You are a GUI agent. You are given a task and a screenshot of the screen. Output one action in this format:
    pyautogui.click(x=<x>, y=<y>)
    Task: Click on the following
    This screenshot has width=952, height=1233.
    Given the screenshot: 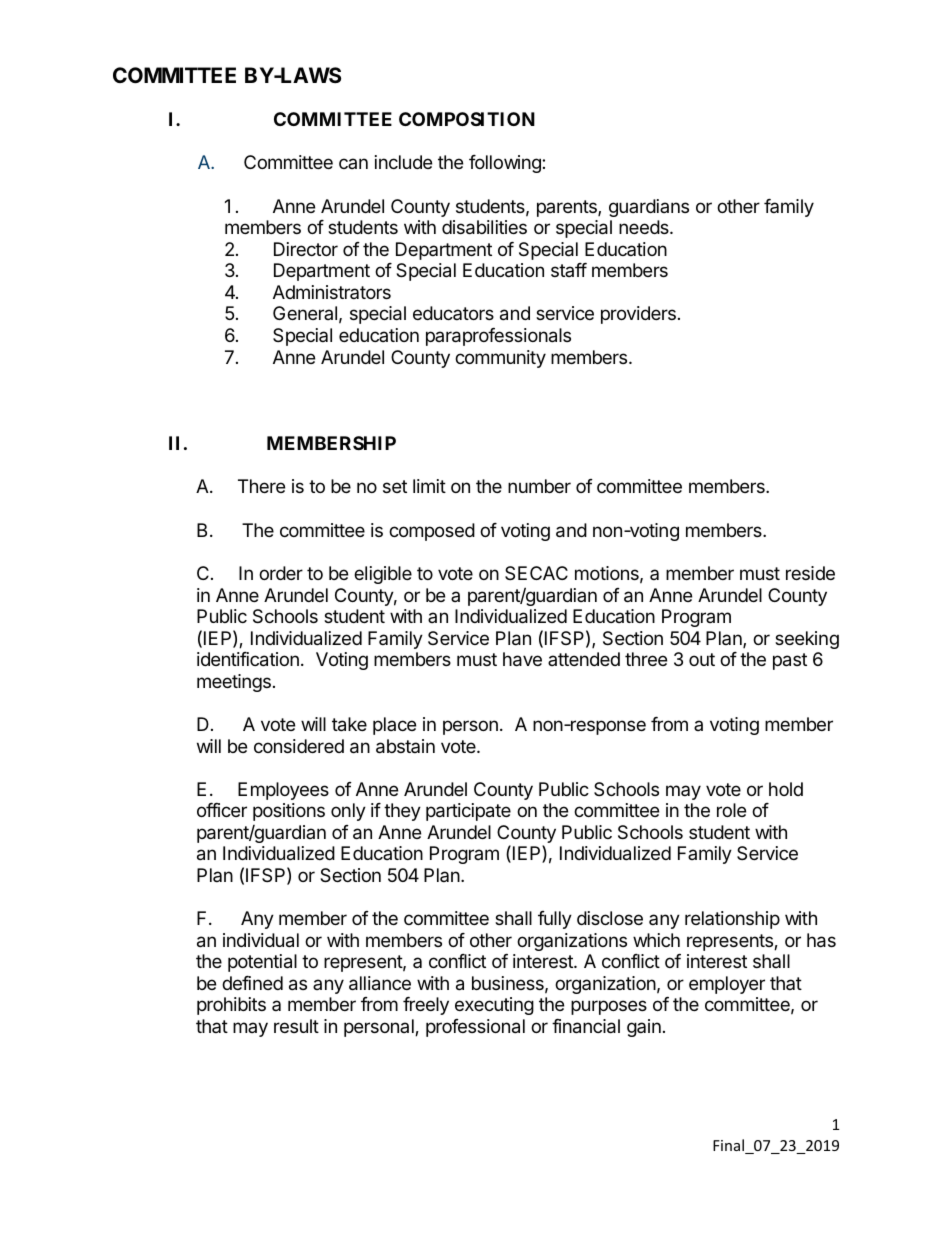 What is the action you would take?
    pyautogui.click(x=506, y=164)
